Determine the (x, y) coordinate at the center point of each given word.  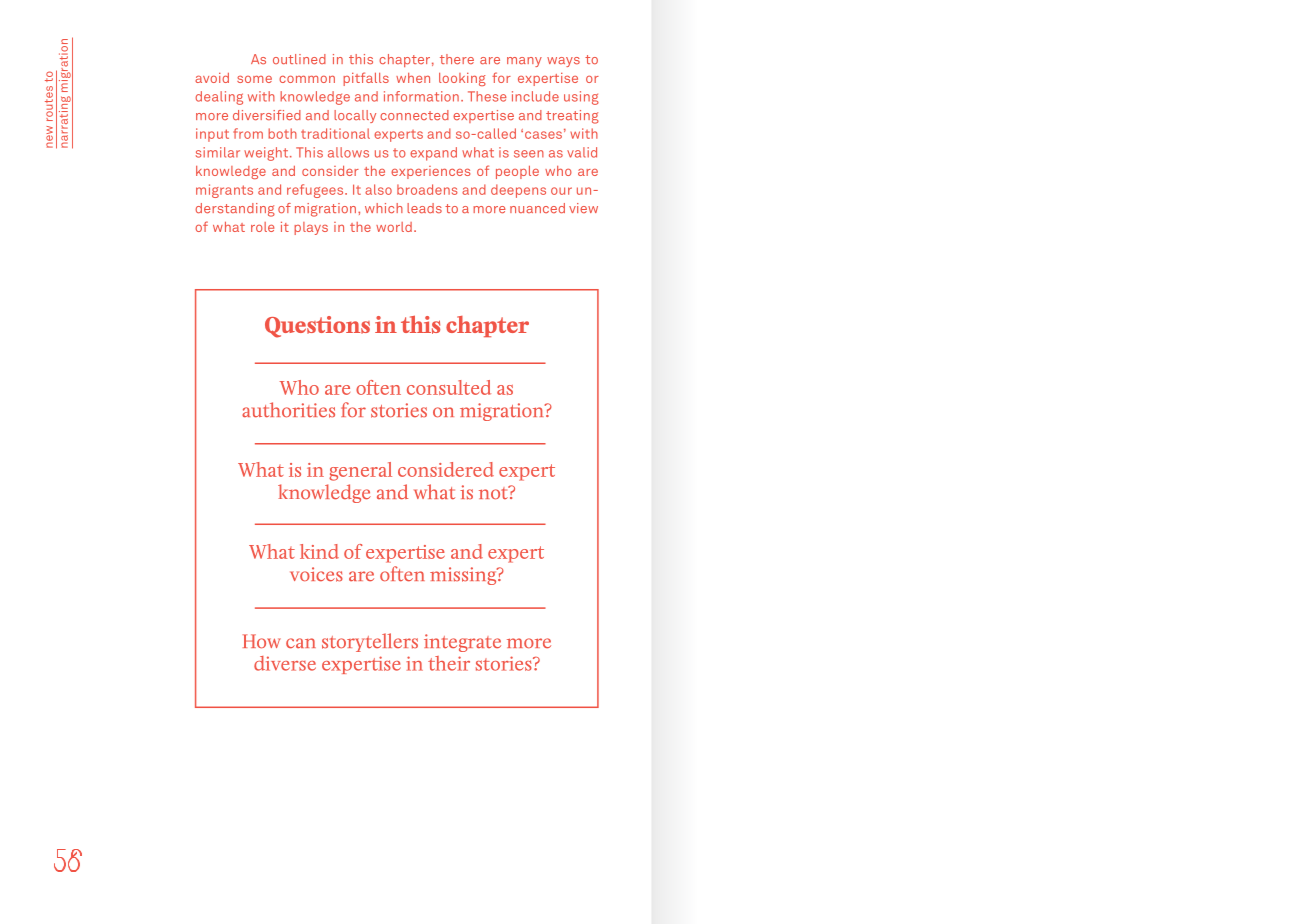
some (254, 79)
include (535, 96)
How (262, 641)
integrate (462, 643)
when (413, 78)
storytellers (370, 642)
